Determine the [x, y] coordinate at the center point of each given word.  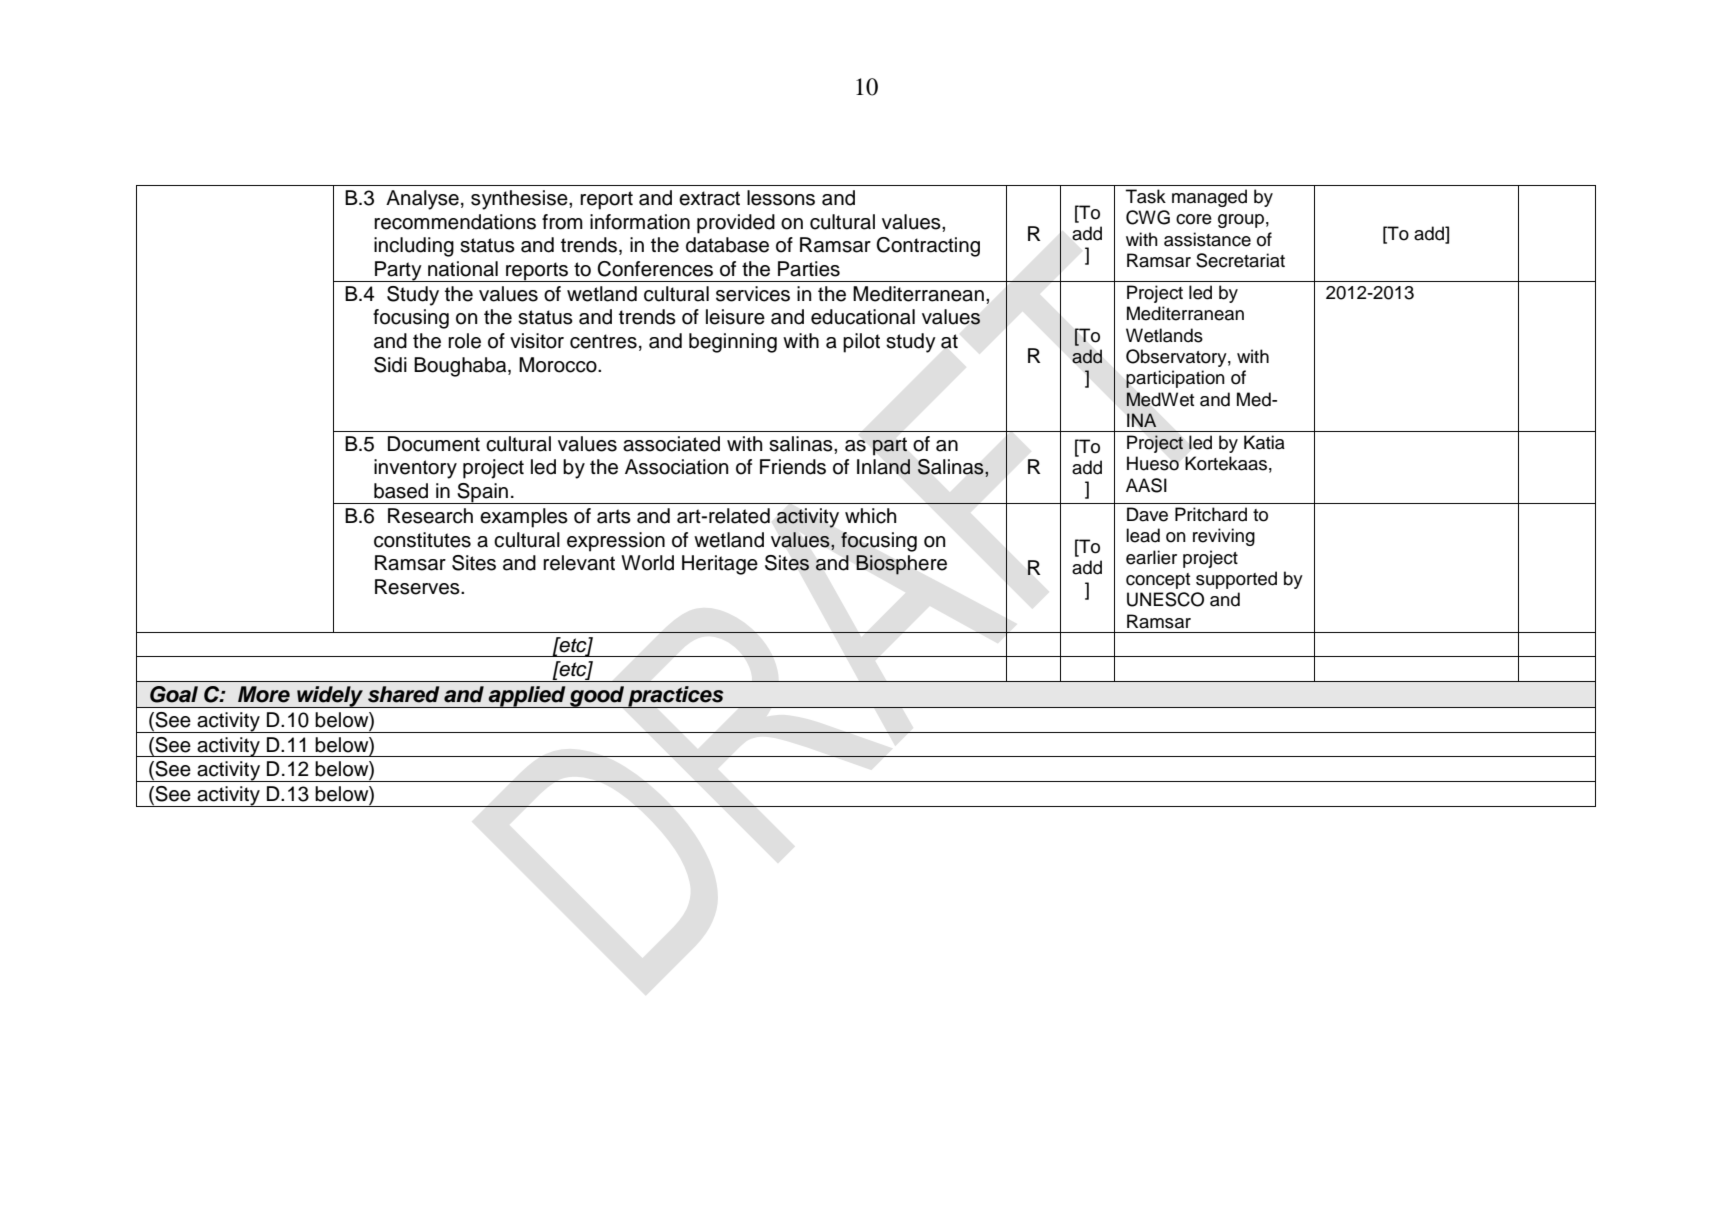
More [264, 694]
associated [671, 444]
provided [736, 224]
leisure [735, 317]
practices [676, 697]
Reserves [418, 587]
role [464, 341]
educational [863, 317]
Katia [1264, 442]
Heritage [720, 565]
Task [1145, 196]
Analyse [422, 200]
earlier [1151, 557]
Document [434, 444]
